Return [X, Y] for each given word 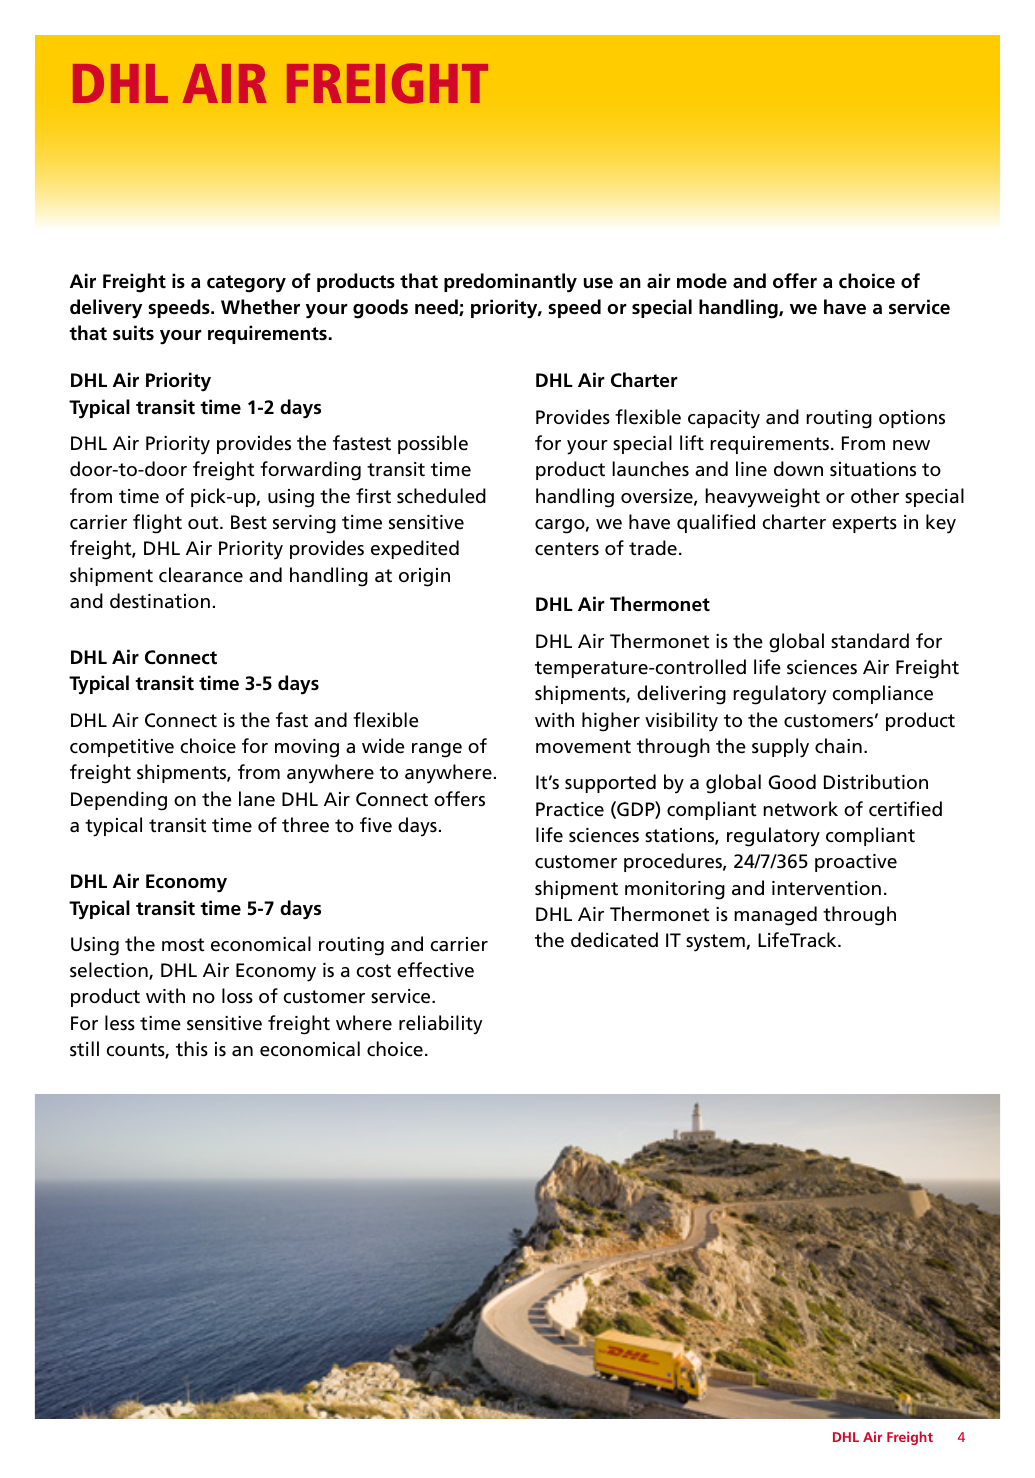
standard [870, 641]
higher [611, 722]
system [715, 943]
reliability [440, 1025]
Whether [260, 306]
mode [702, 281]
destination [160, 601]
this [192, 1049]
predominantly [510, 283]
